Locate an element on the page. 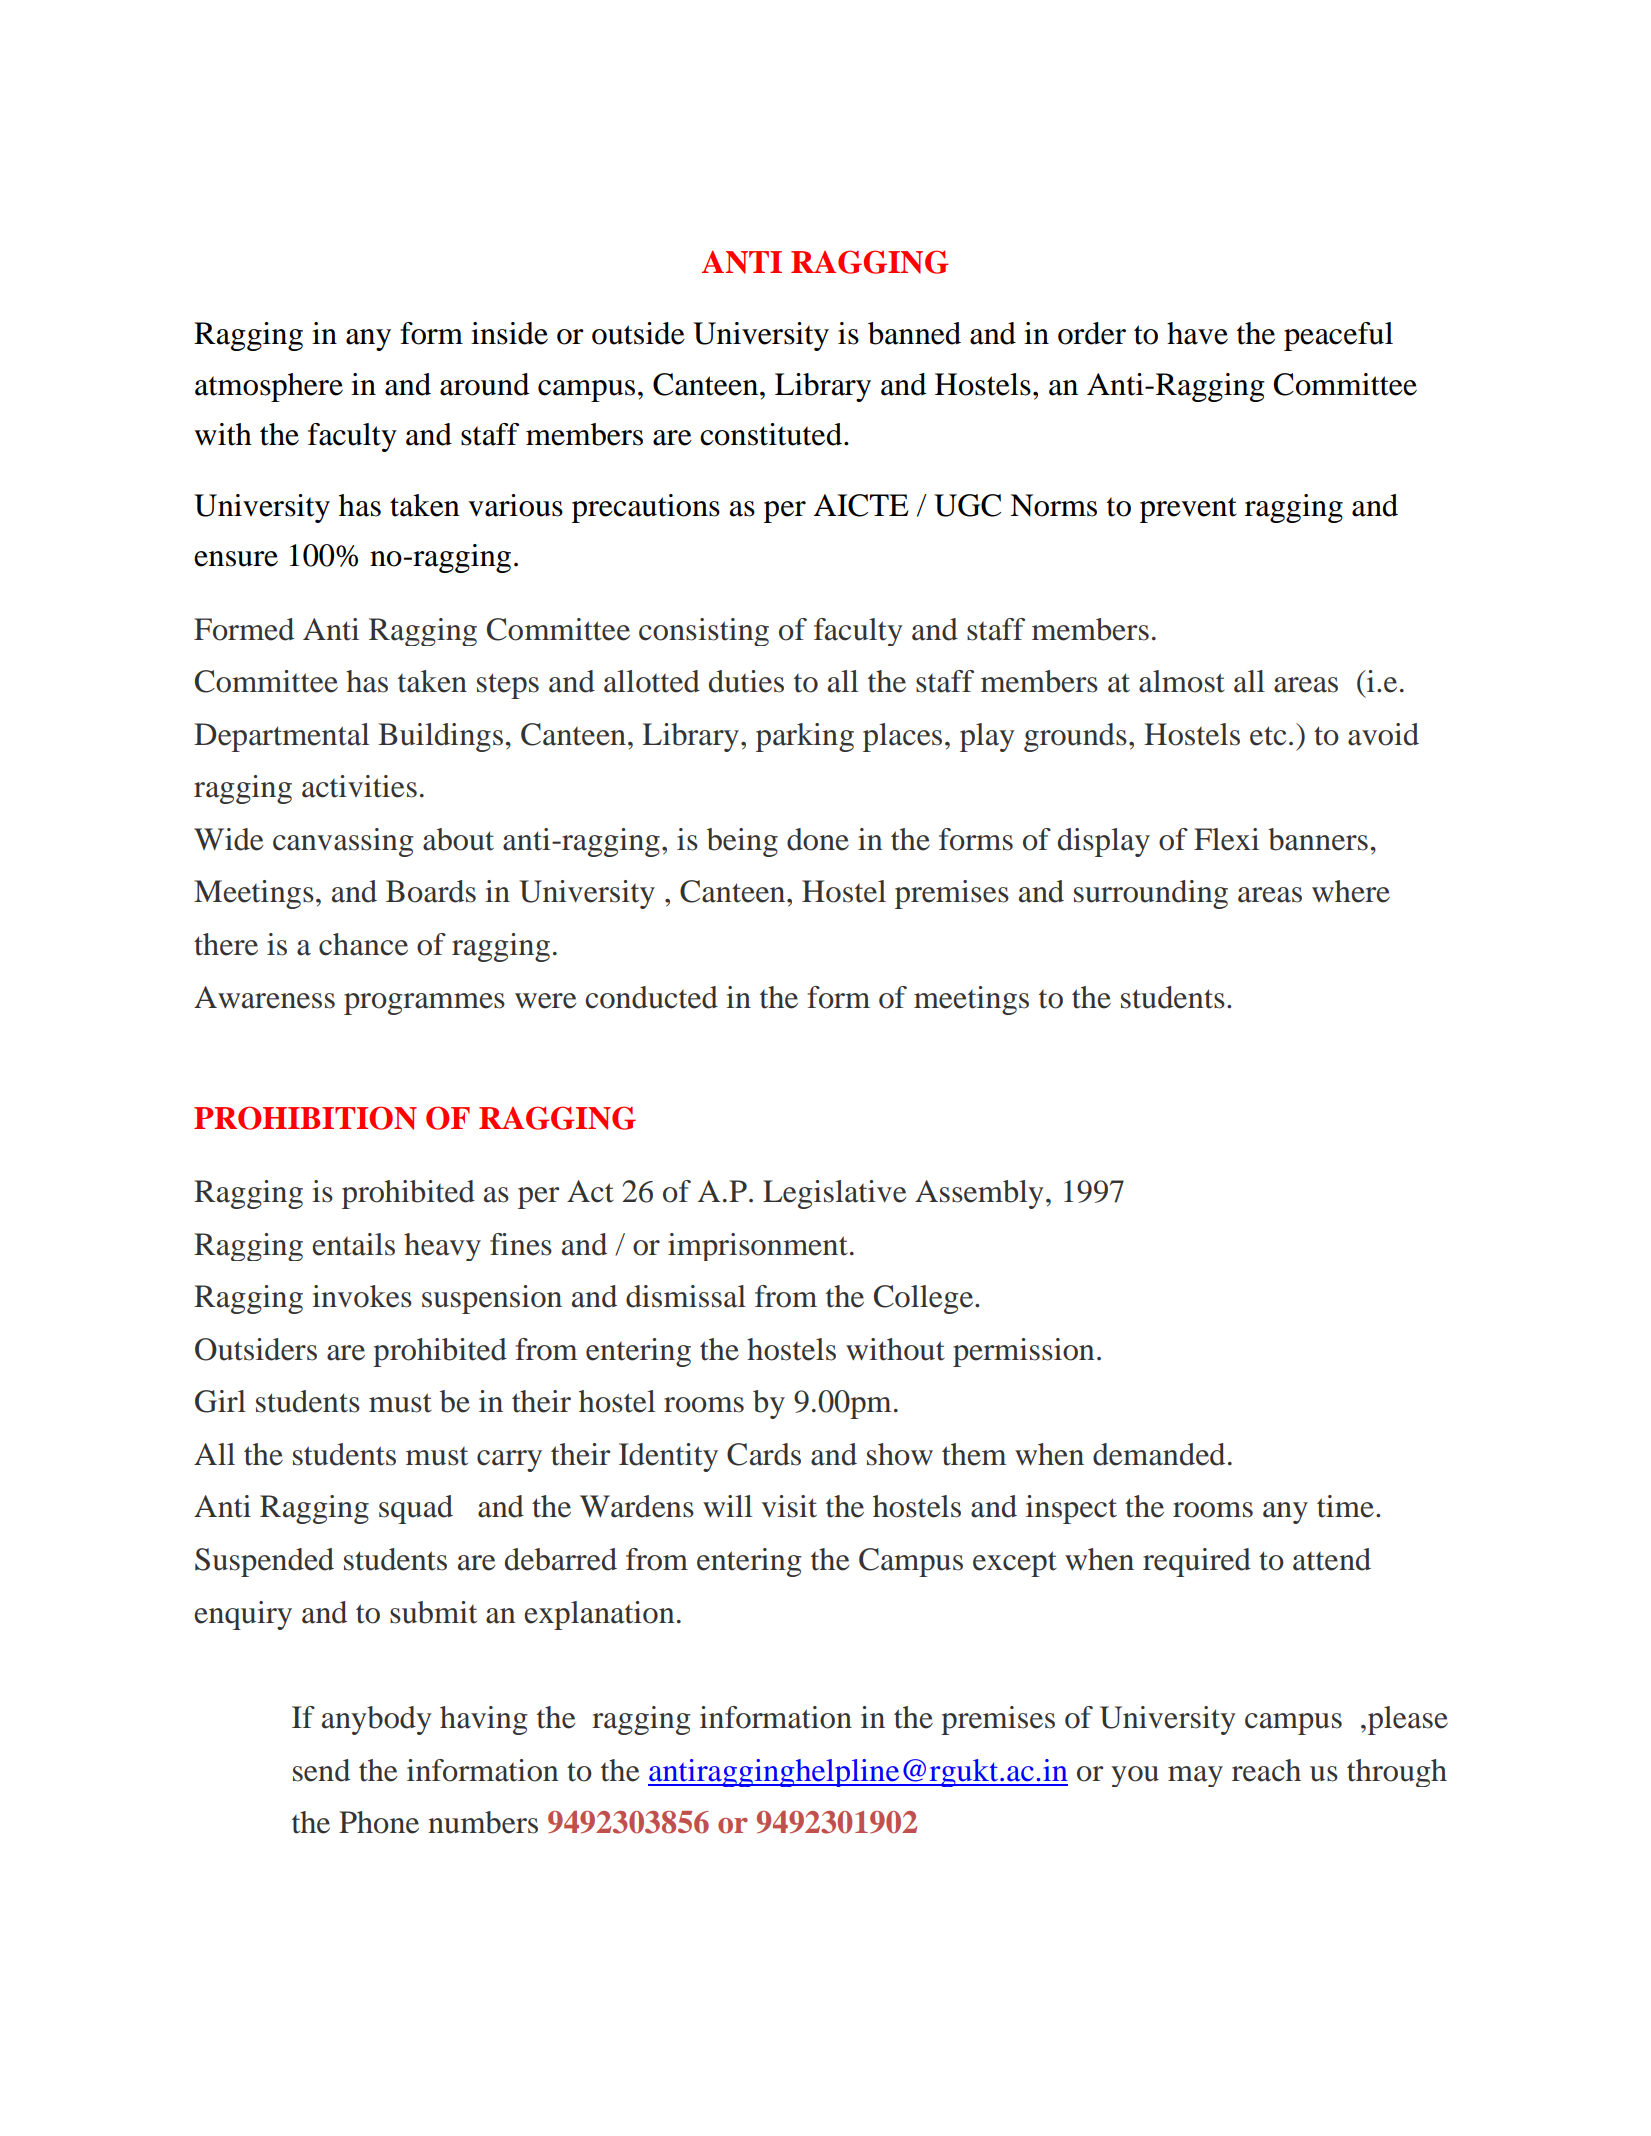 The width and height of the page is (1651, 2136). Legislative is located at coordinates (835, 1194).
